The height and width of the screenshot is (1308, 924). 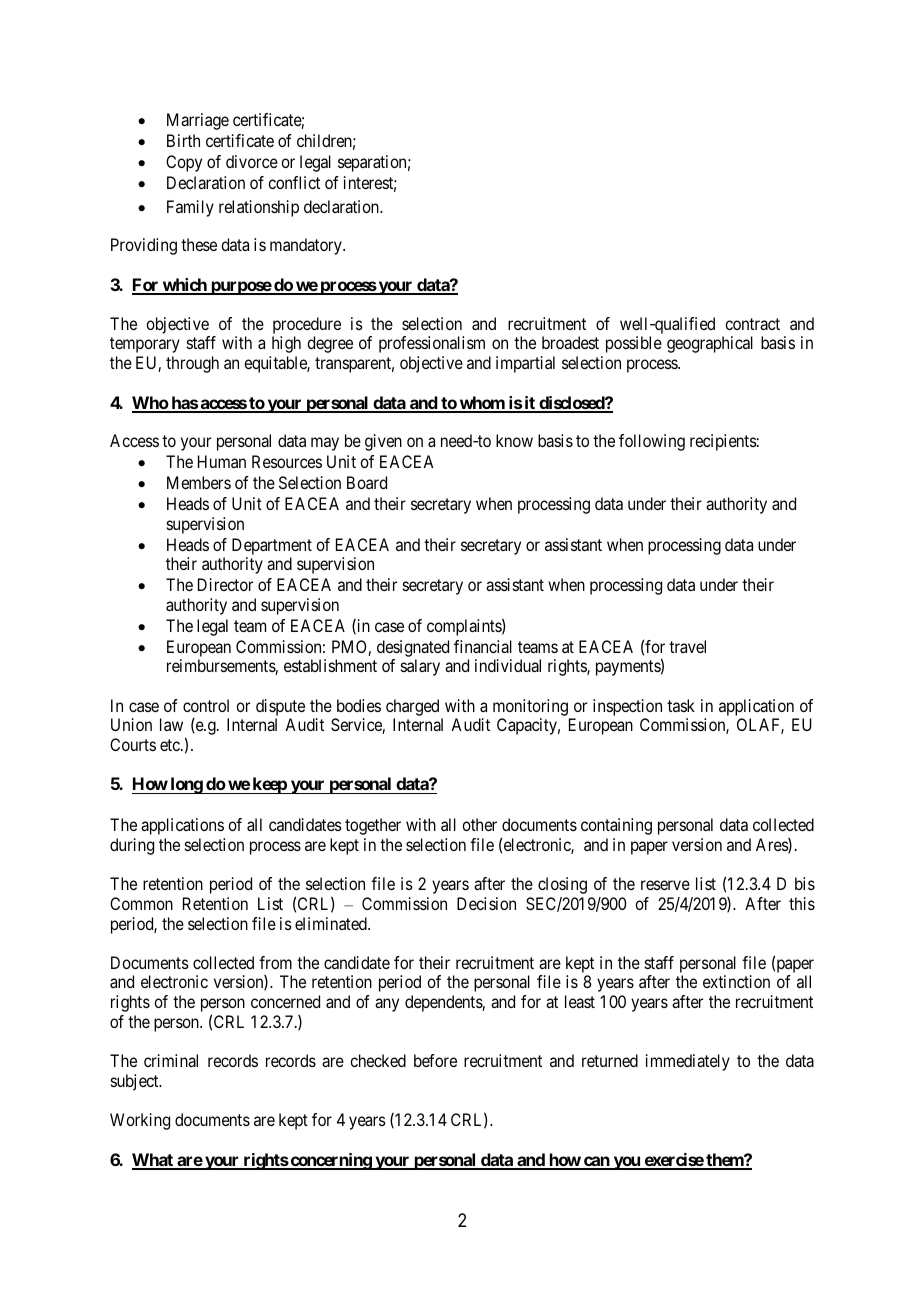 I want to click on travel, so click(x=687, y=646).
